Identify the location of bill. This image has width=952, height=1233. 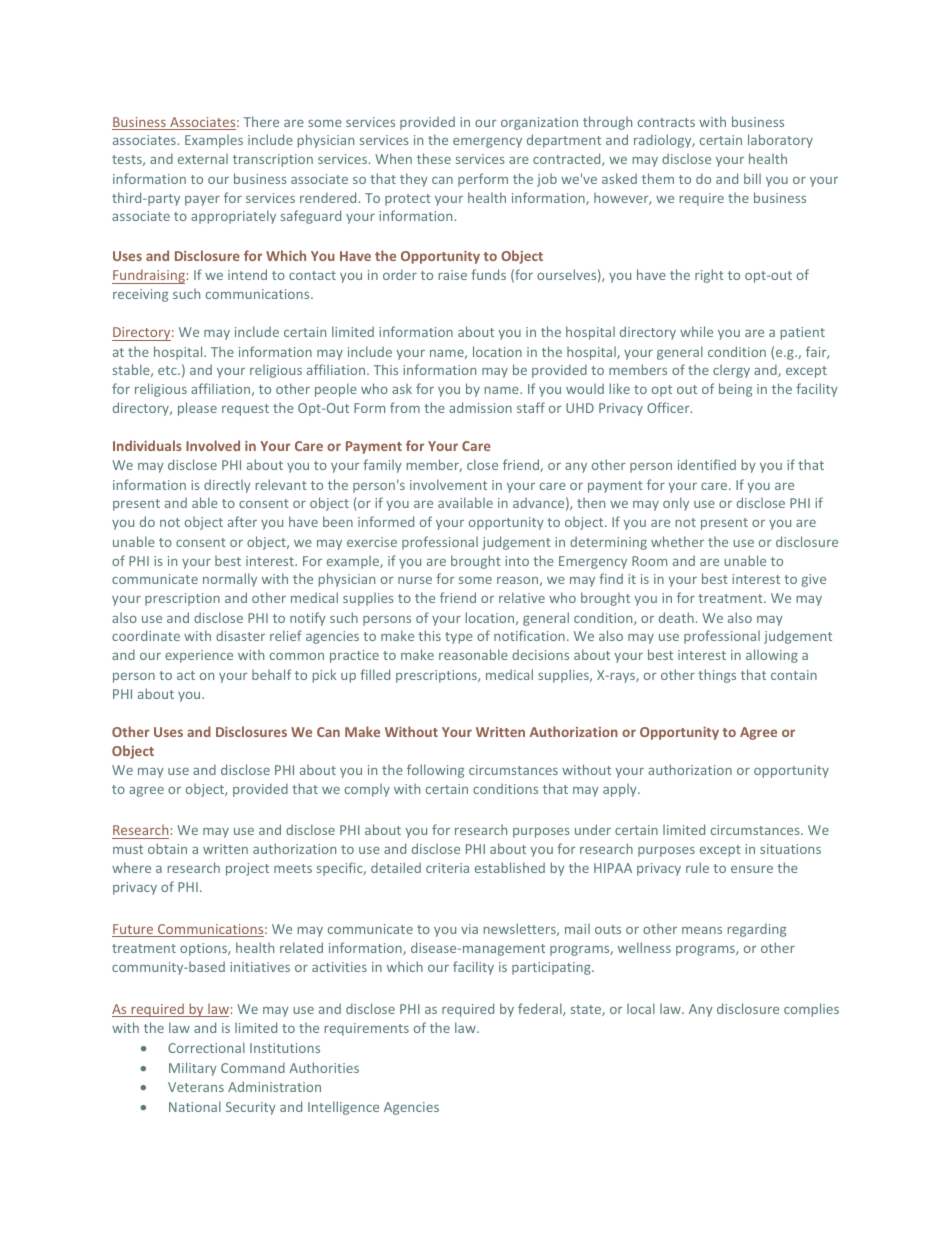
(752, 178).
